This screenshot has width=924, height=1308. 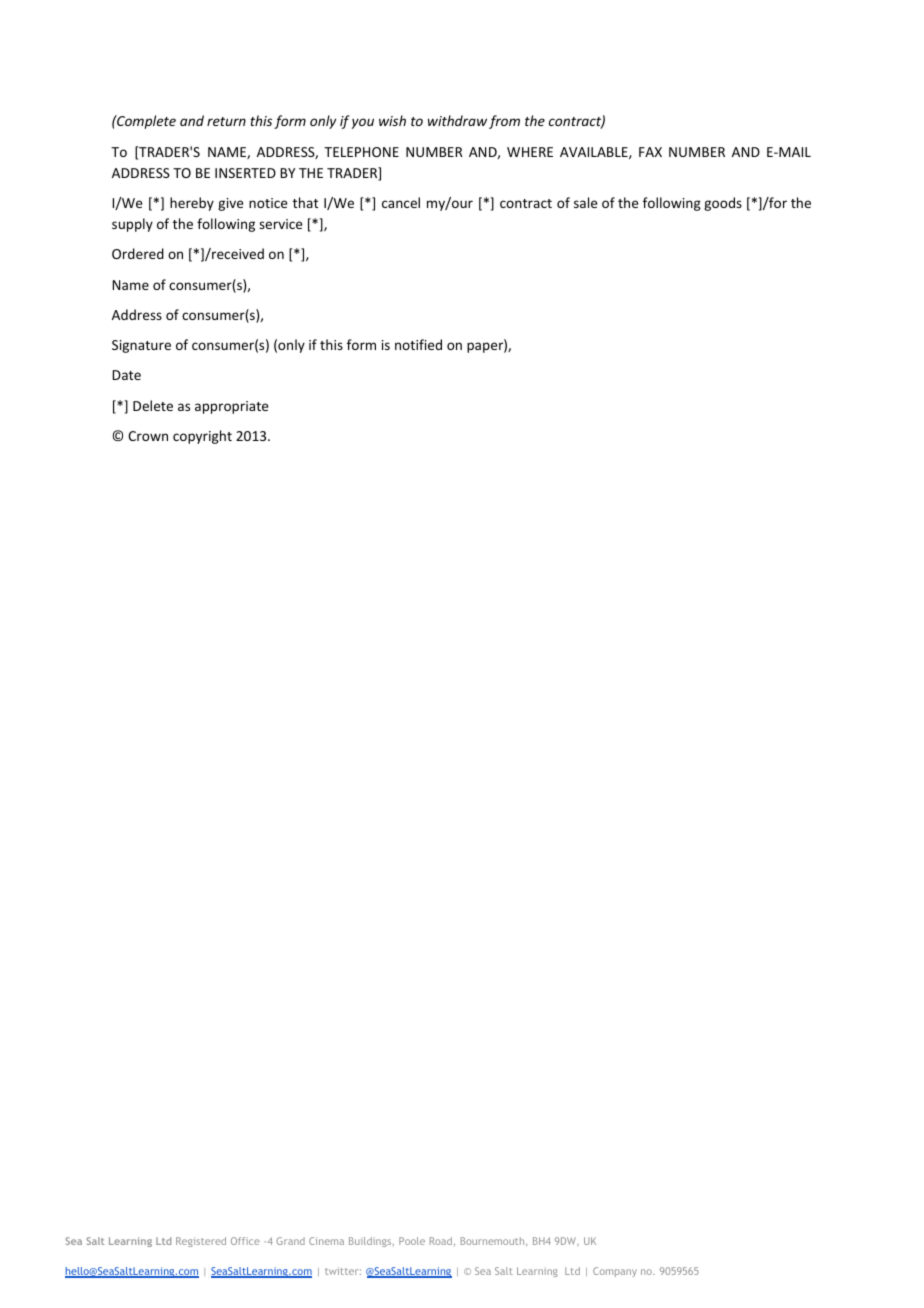 I want to click on wish, so click(x=392, y=120).
